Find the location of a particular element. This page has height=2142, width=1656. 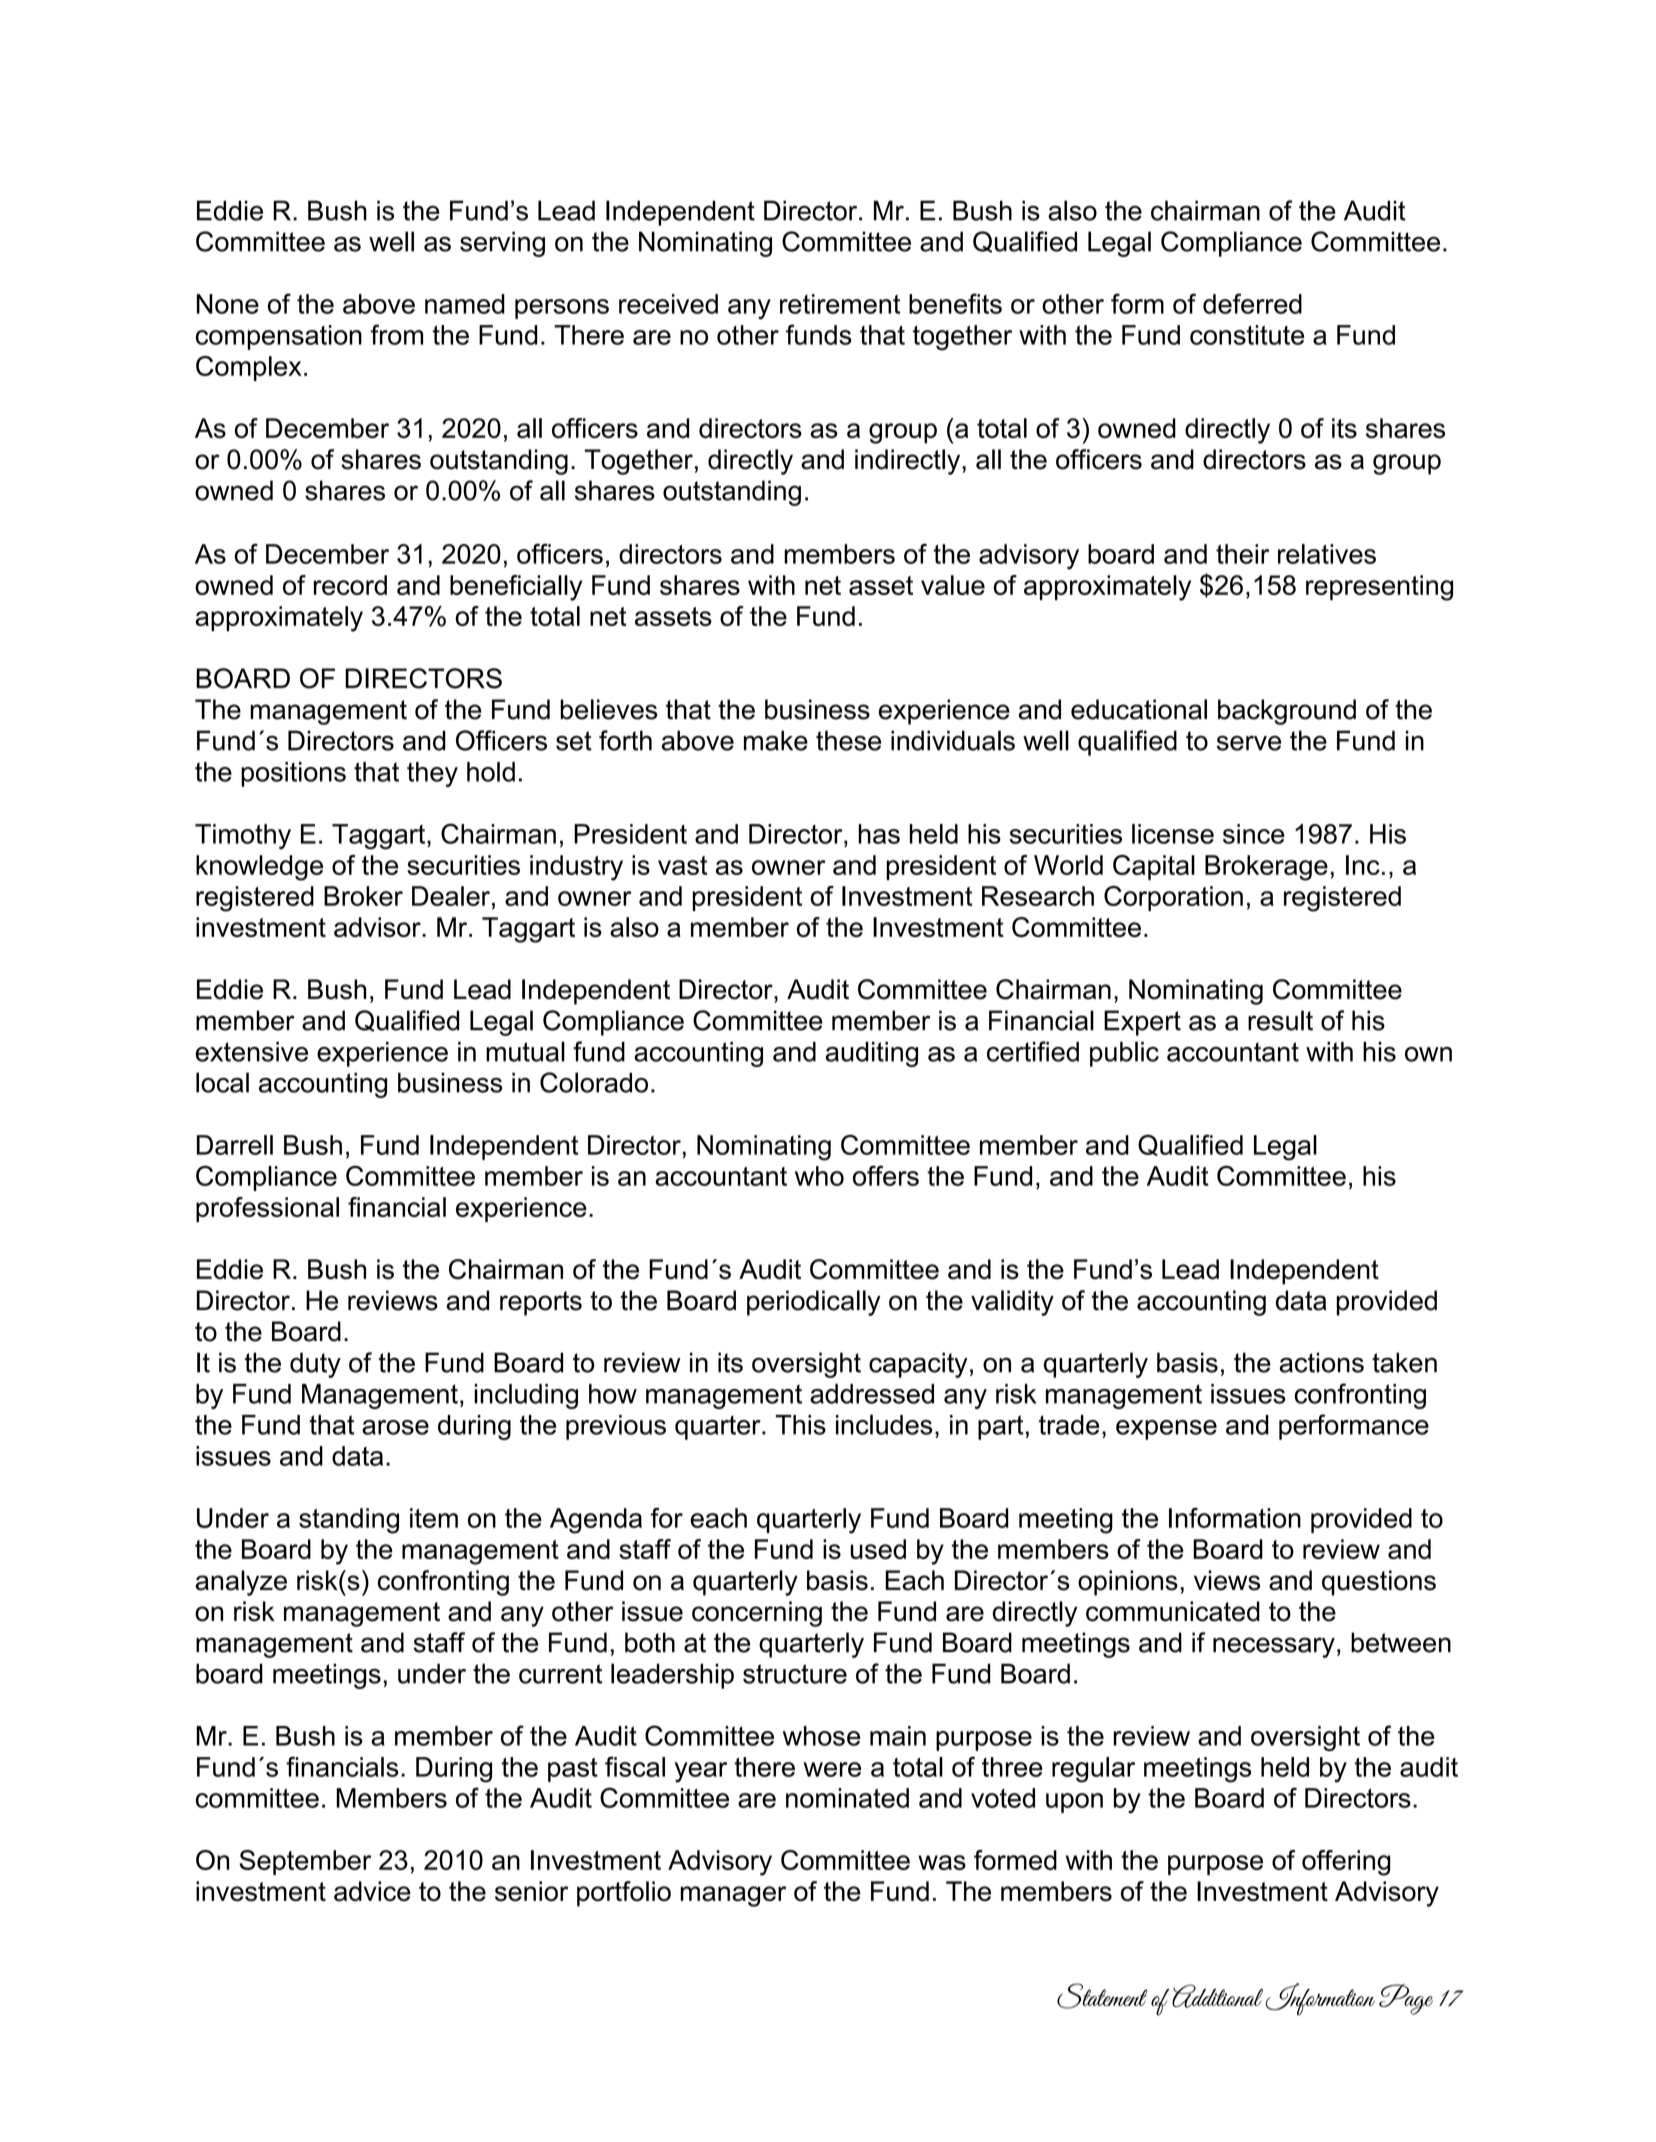

actions is located at coordinates (1321, 1362).
